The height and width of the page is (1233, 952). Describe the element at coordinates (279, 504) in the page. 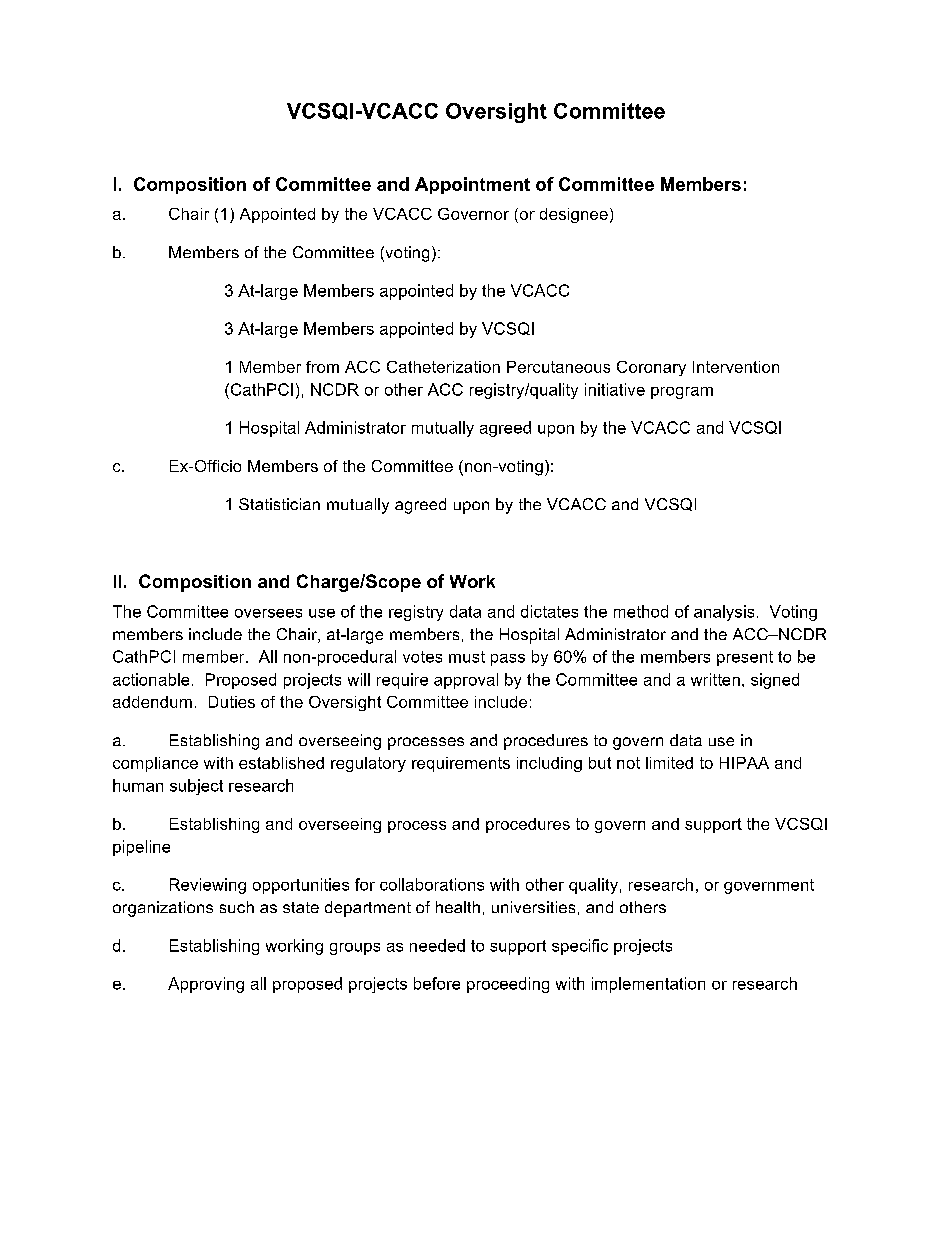

I see `Statistician` at that location.
